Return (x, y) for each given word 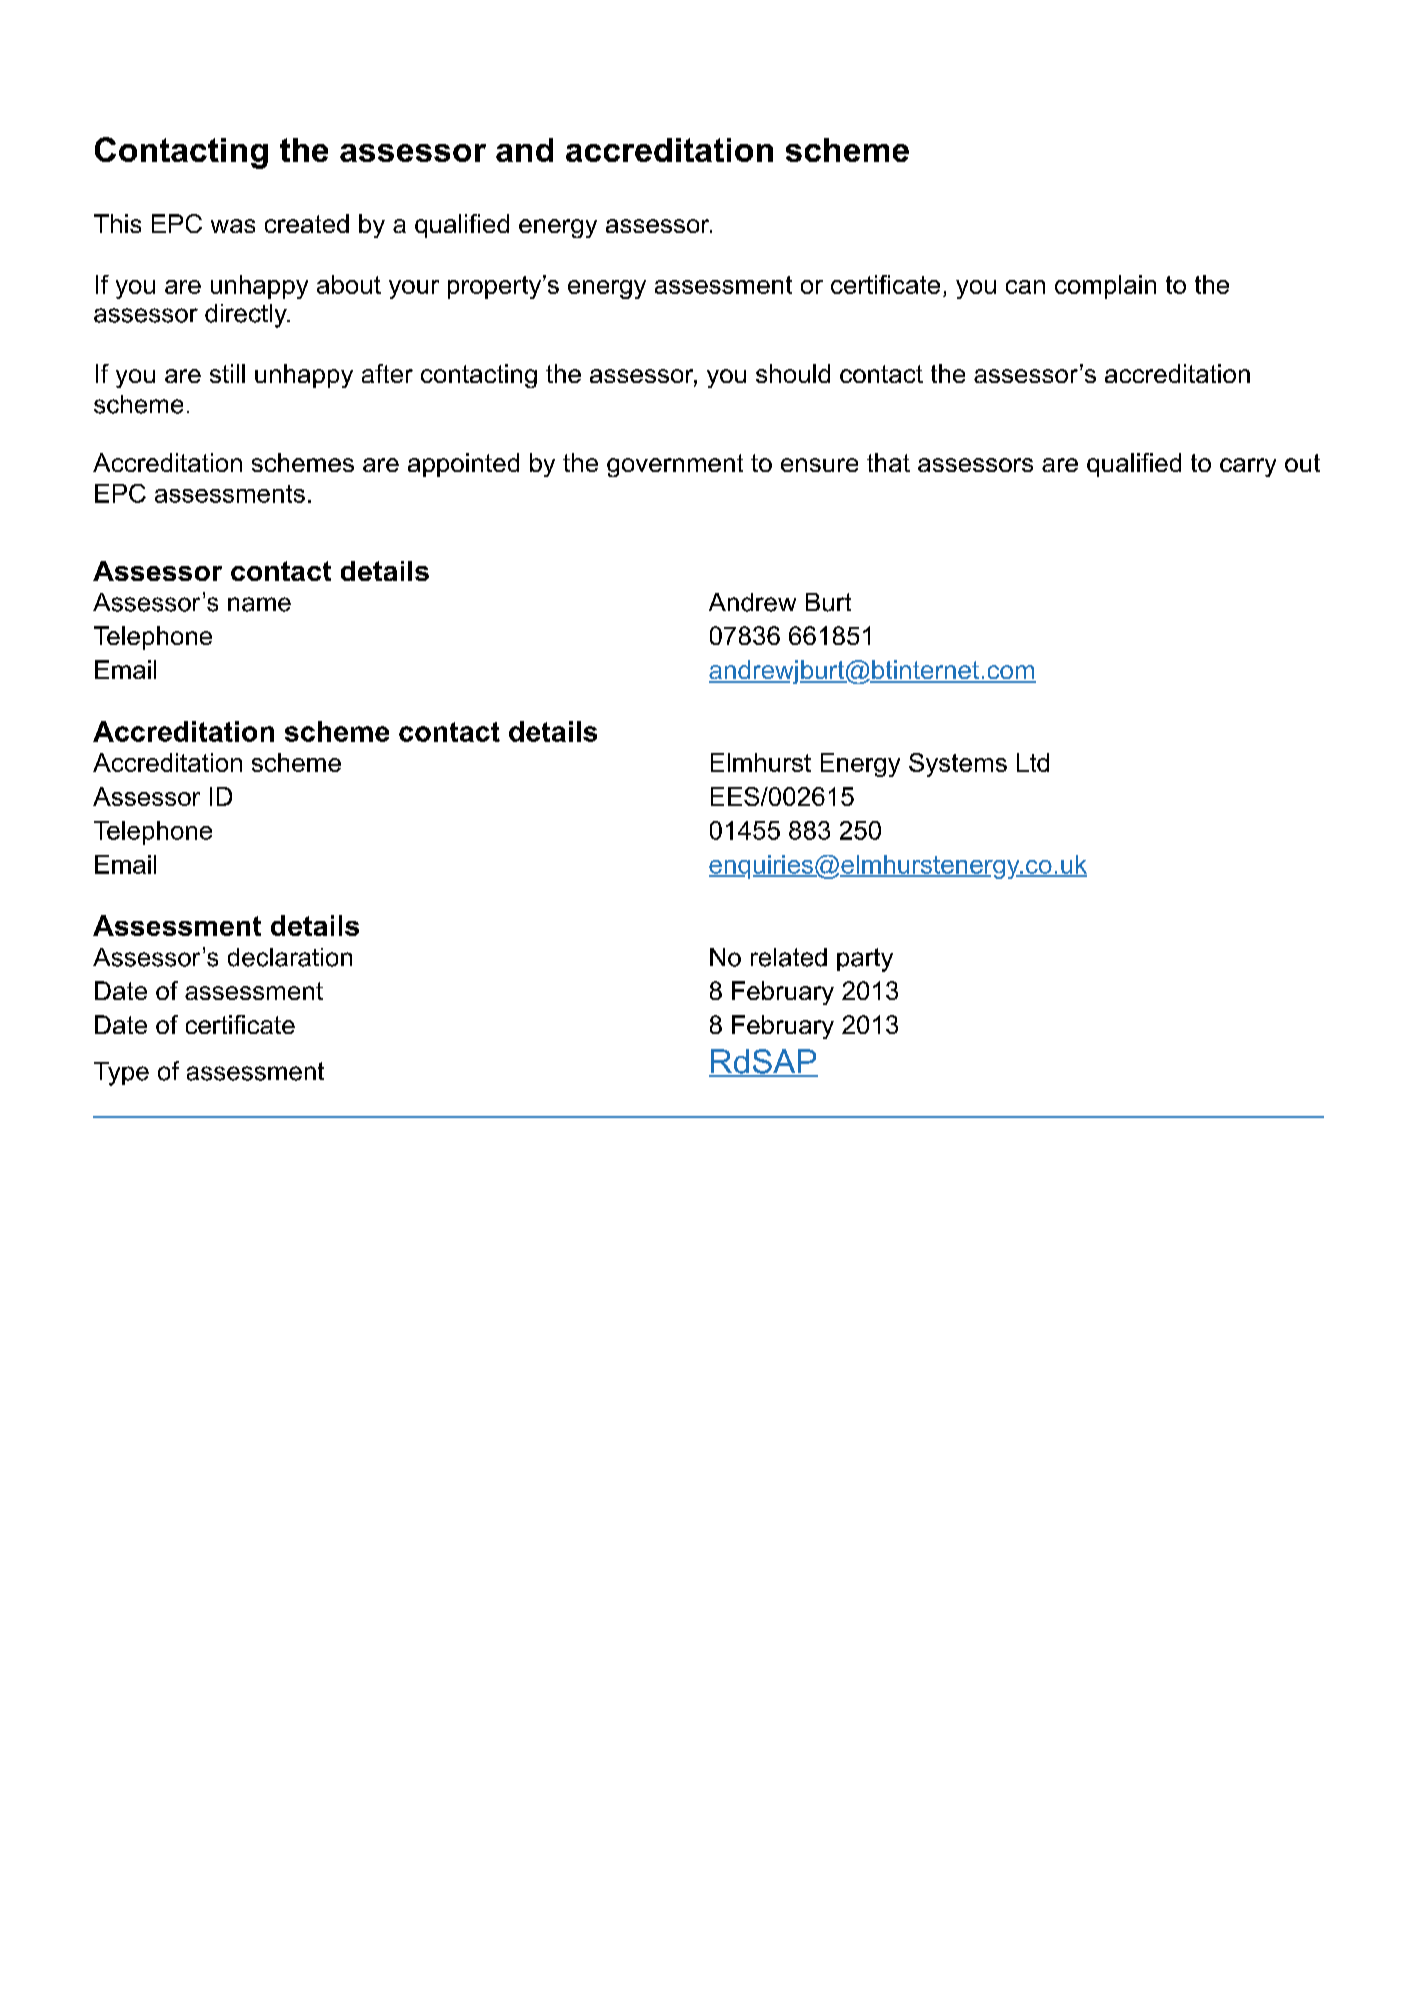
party (865, 960)
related (789, 957)
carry (1248, 467)
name (259, 604)
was (233, 226)
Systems (958, 765)
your (414, 289)
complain (1105, 287)
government (675, 465)
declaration (290, 957)
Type (121, 1074)
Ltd (1033, 762)
